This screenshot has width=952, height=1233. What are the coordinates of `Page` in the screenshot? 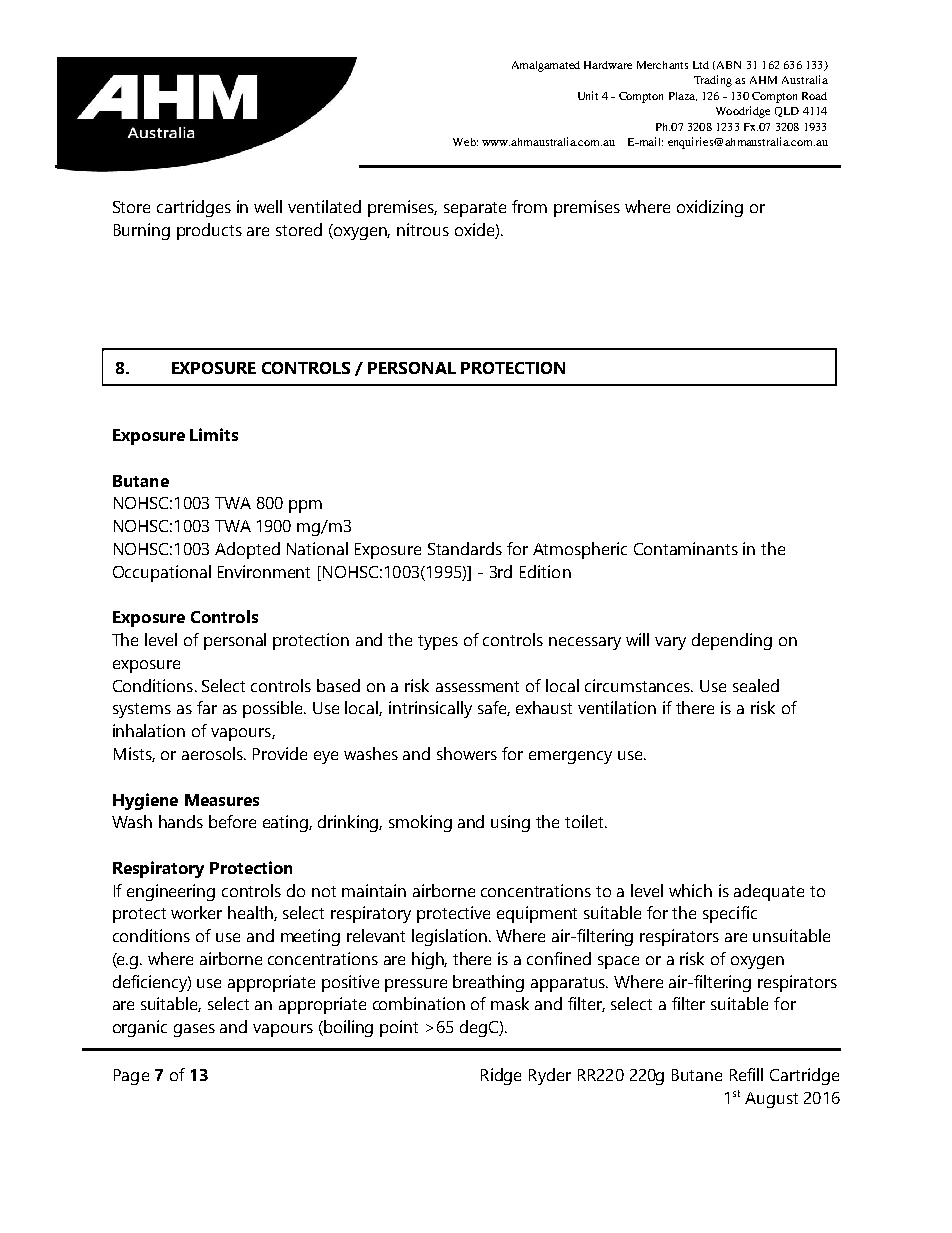 It's located at (131, 1077).
